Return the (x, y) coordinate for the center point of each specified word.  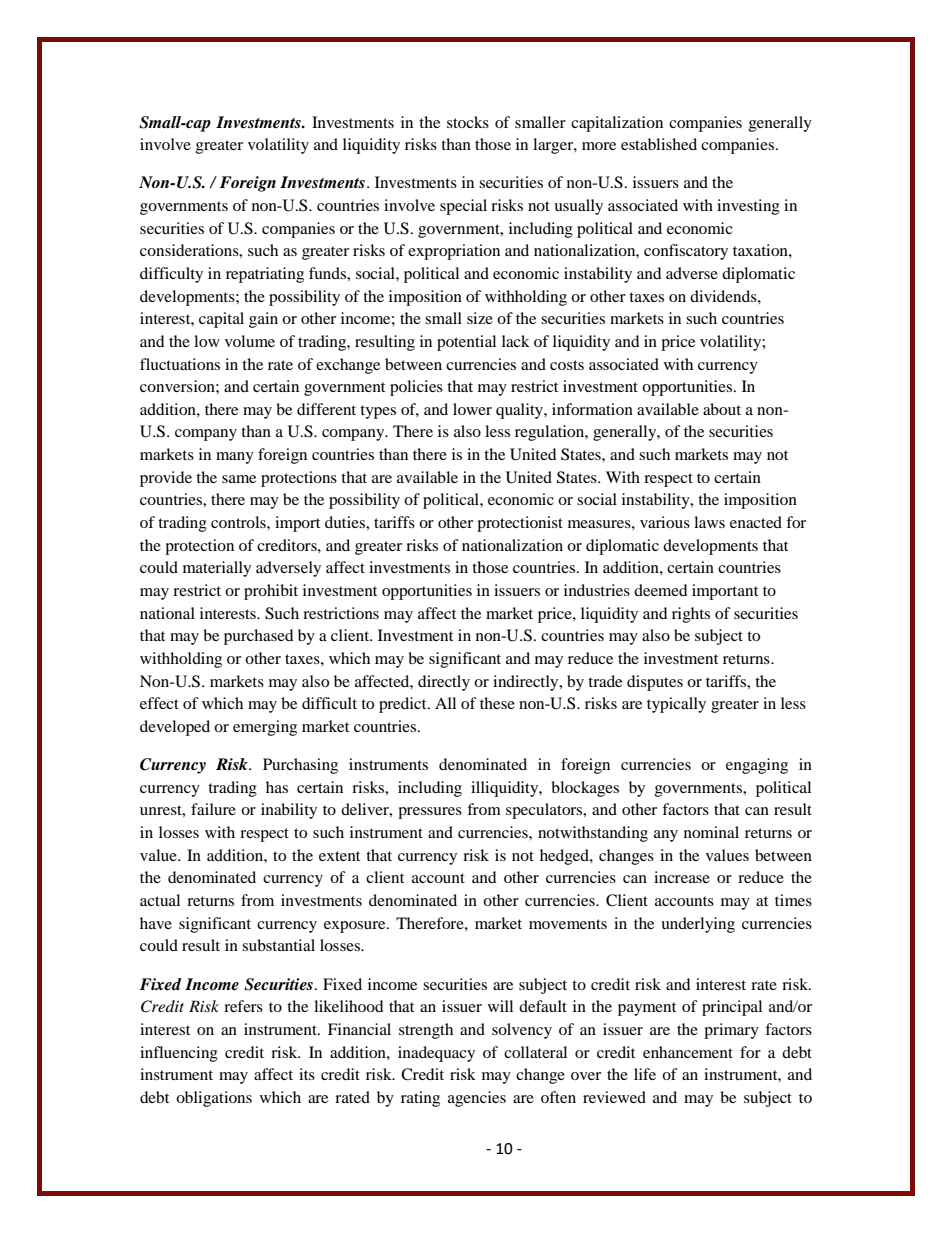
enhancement (688, 1052)
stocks (468, 122)
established (659, 144)
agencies (477, 1099)
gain (263, 320)
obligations (214, 1099)
